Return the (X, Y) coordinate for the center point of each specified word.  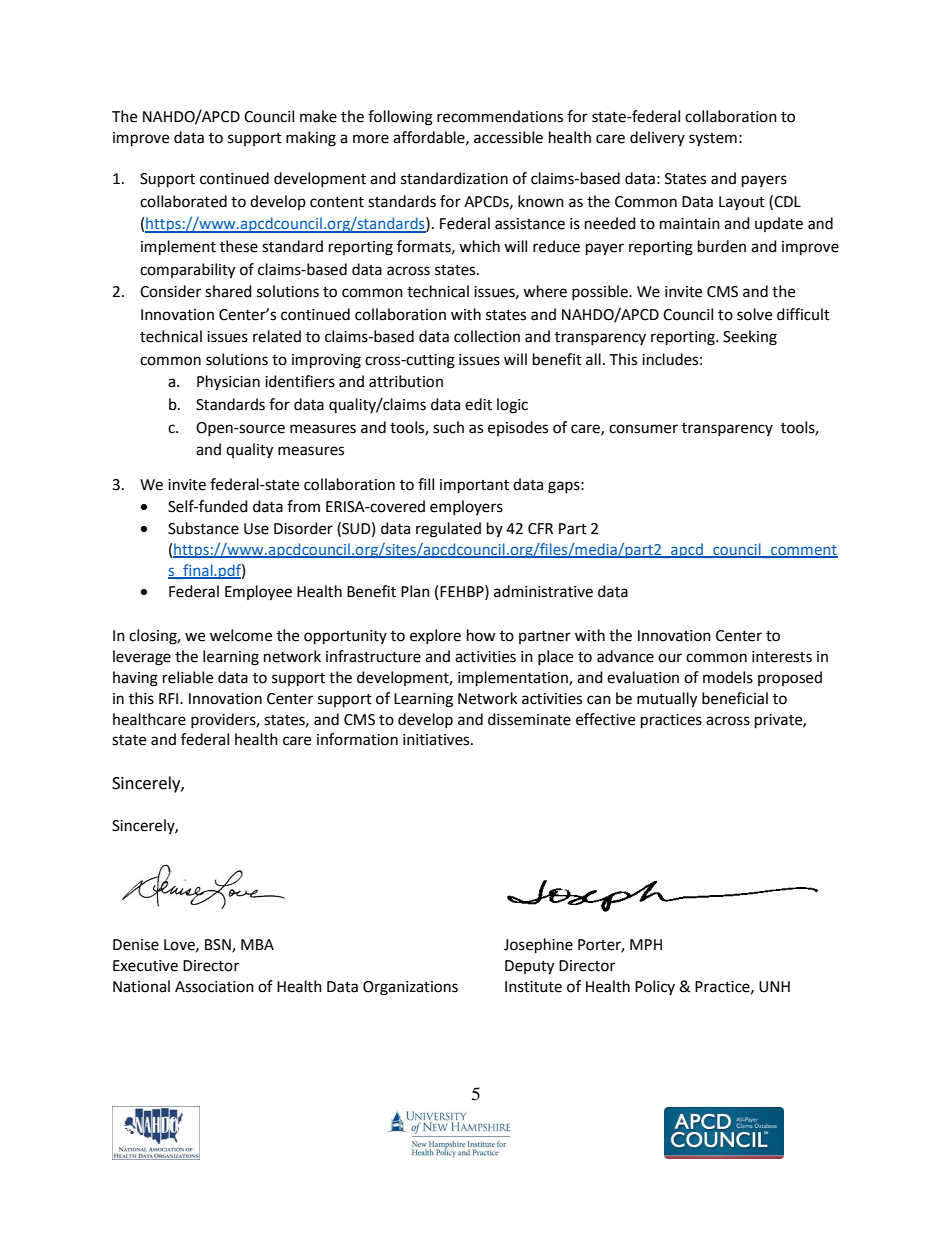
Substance (203, 528)
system (713, 139)
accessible (508, 137)
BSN (219, 946)
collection (487, 336)
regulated (448, 530)
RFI (170, 698)
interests (782, 657)
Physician (228, 383)
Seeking (750, 338)
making (311, 139)
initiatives (437, 740)
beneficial (735, 698)
